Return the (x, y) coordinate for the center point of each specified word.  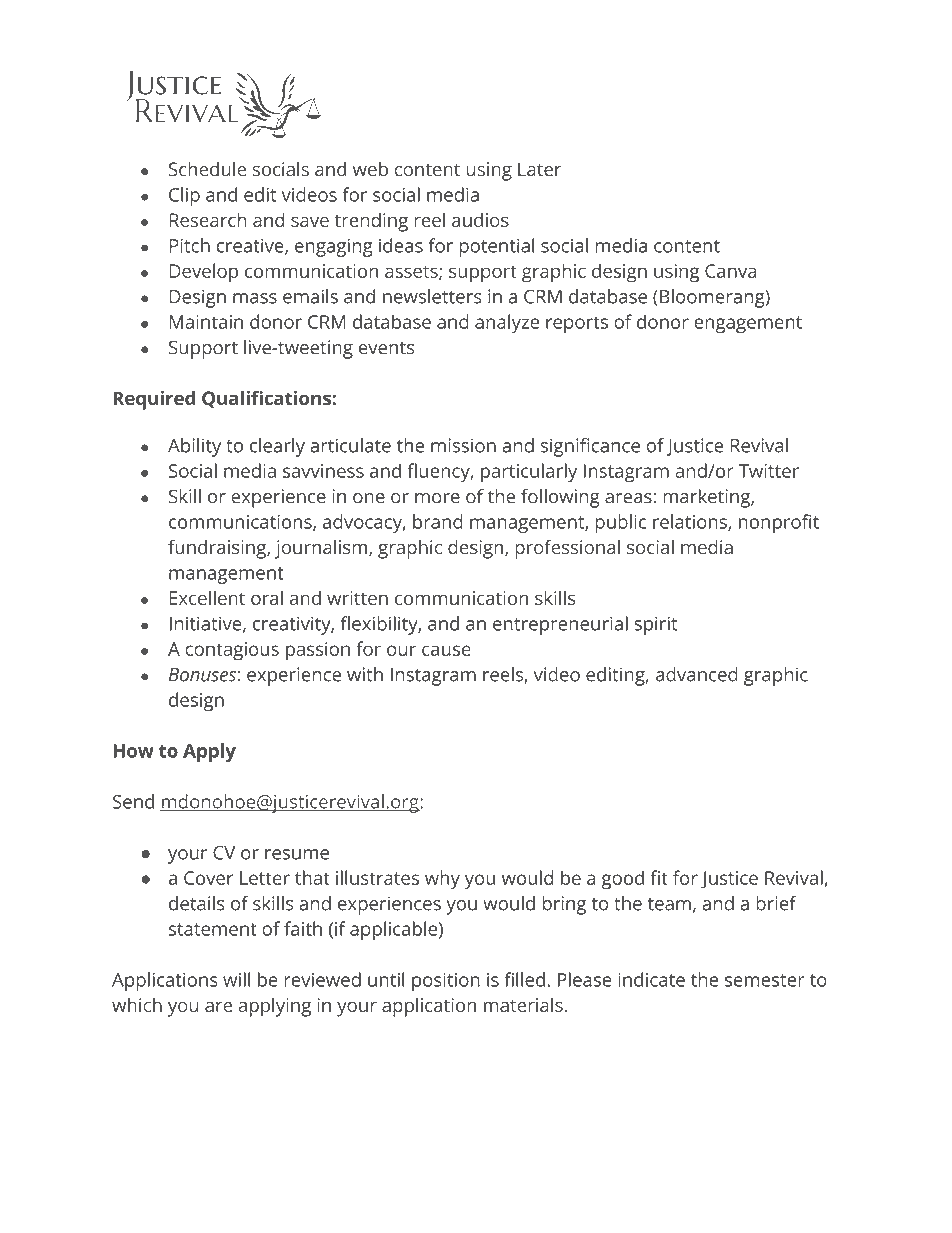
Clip (184, 196)
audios (480, 220)
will (237, 979)
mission (463, 445)
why (442, 880)
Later (540, 169)
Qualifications (267, 399)
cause (446, 650)
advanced (697, 674)
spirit (655, 625)
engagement (748, 325)
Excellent (207, 597)
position (446, 982)
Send (133, 801)
